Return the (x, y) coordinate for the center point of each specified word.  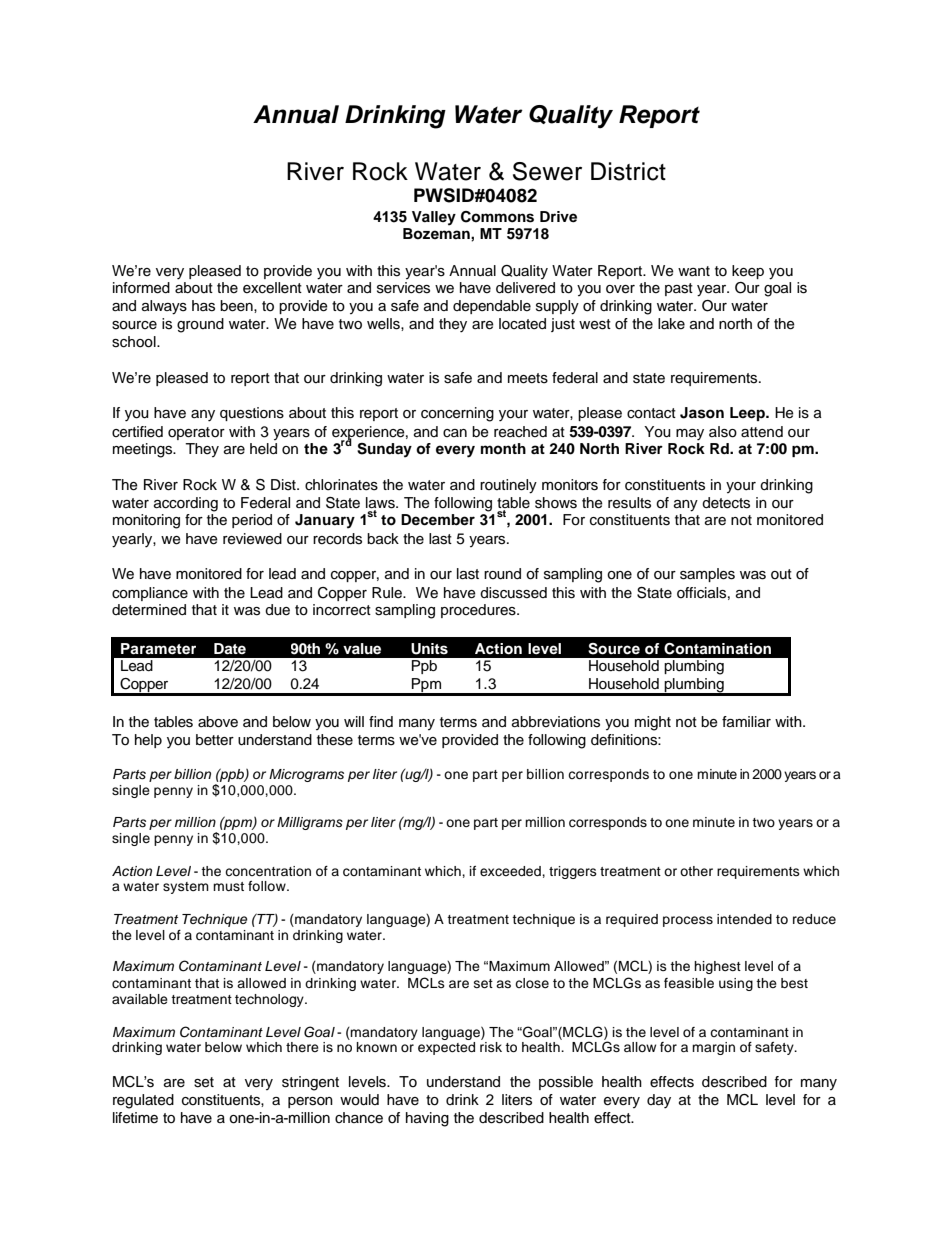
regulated (143, 1101)
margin (713, 1048)
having (427, 1119)
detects (726, 503)
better (215, 740)
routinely (508, 486)
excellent (272, 288)
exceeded (511, 871)
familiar (746, 721)
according (186, 504)
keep (748, 272)
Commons (497, 217)
